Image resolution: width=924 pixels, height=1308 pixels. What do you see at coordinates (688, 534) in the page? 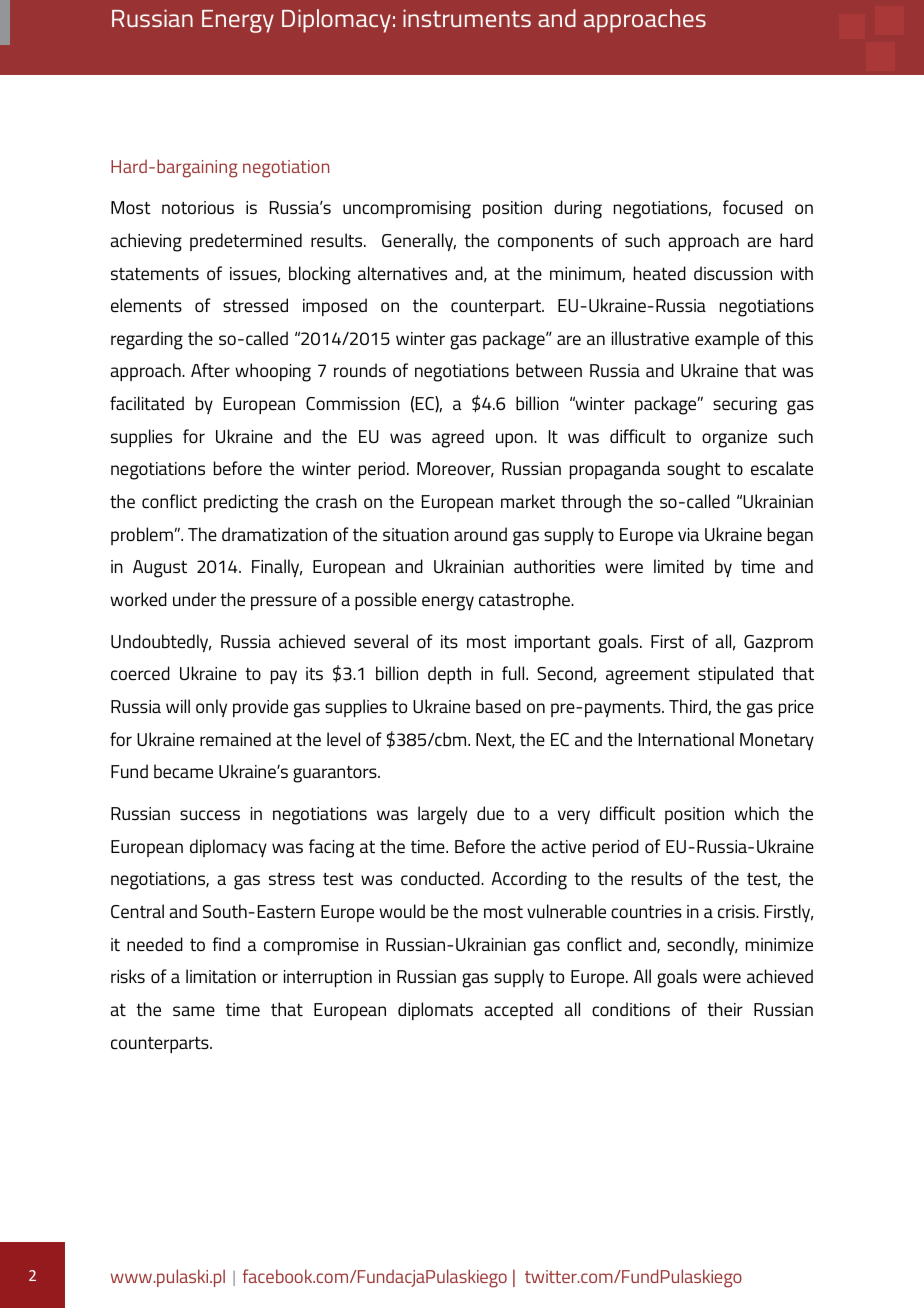
I see `via` at bounding box center [688, 534].
